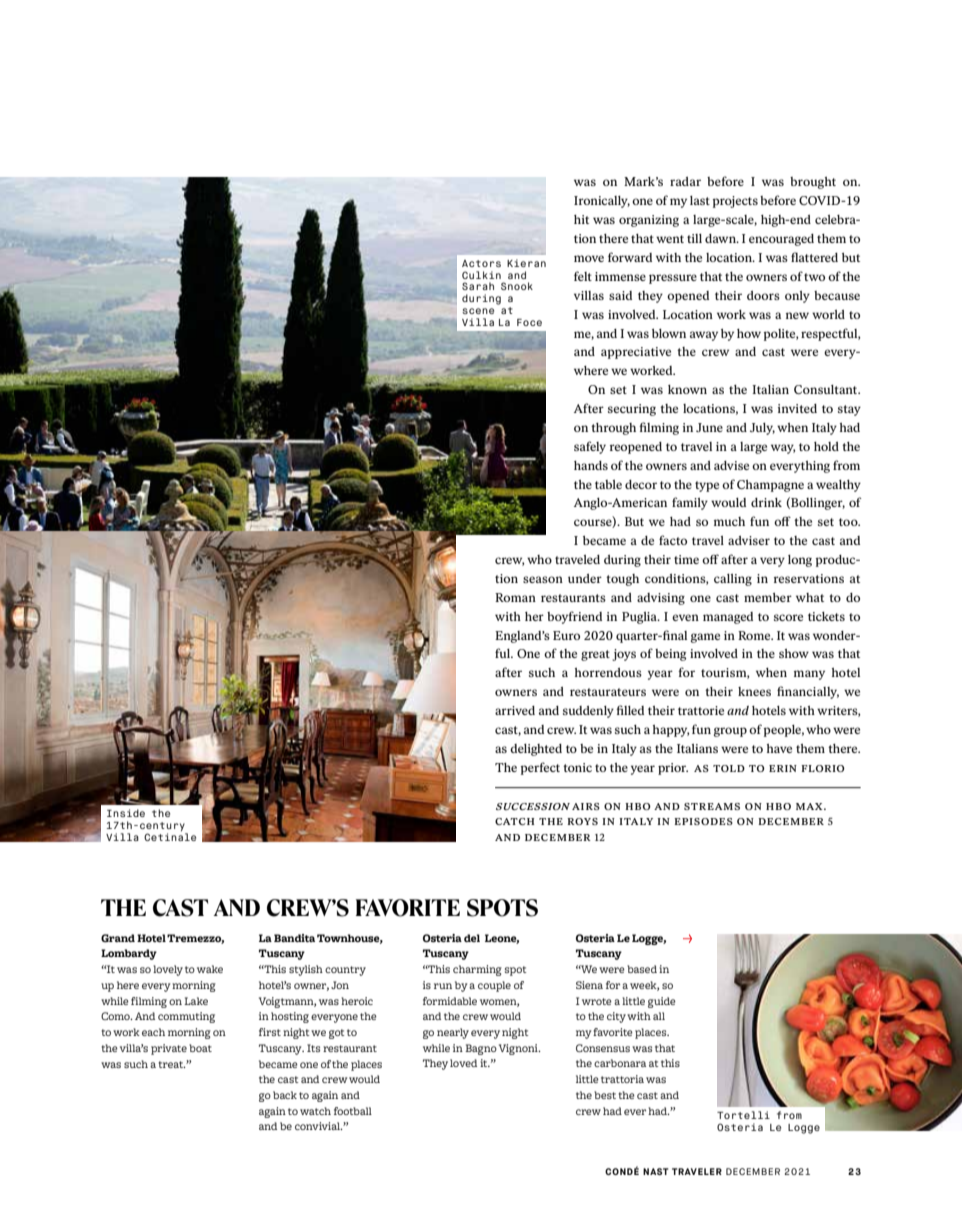 This document has width=962, height=1232. I want to click on arrived, so click(515, 710).
